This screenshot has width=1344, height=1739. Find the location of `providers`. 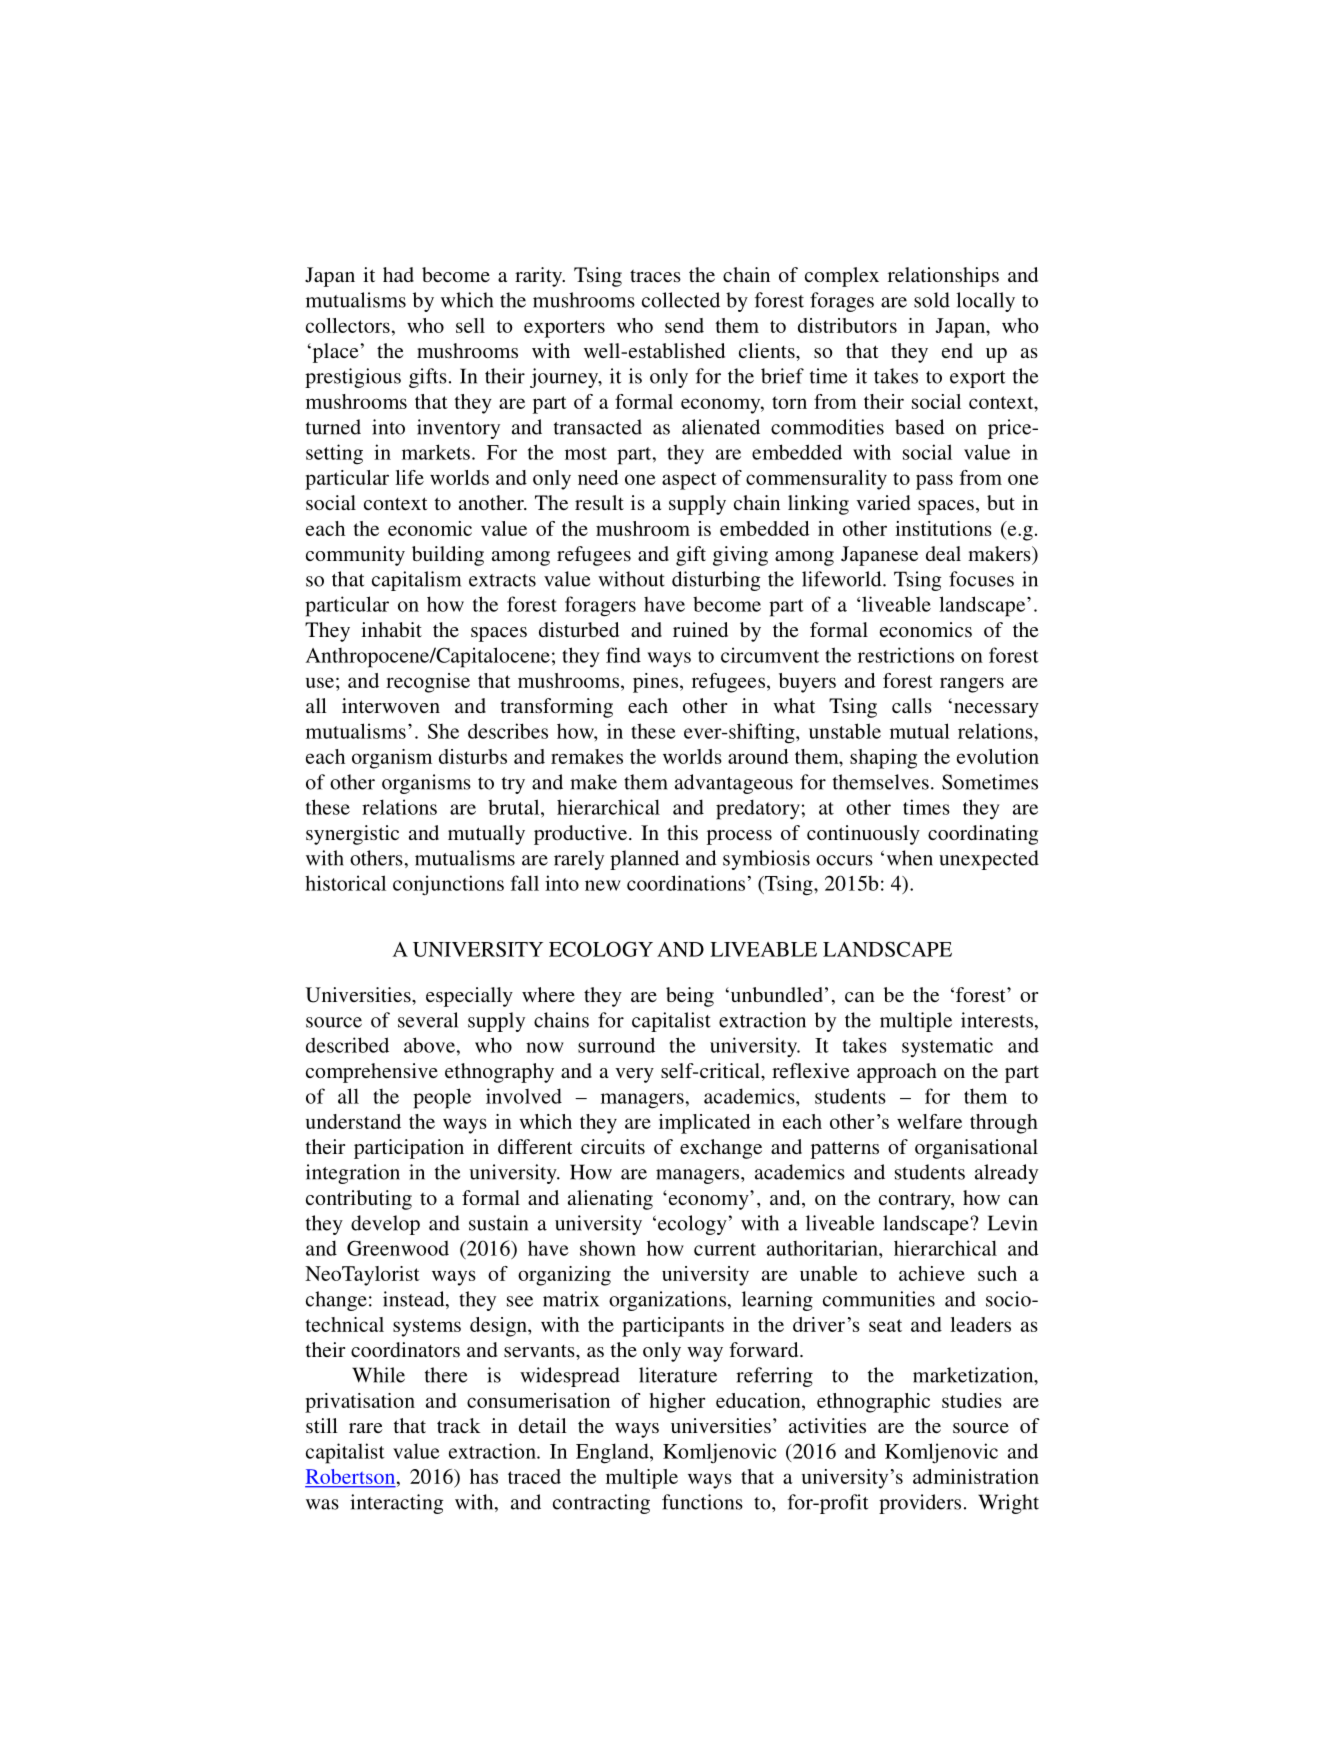

providers is located at coordinates (920, 1504).
